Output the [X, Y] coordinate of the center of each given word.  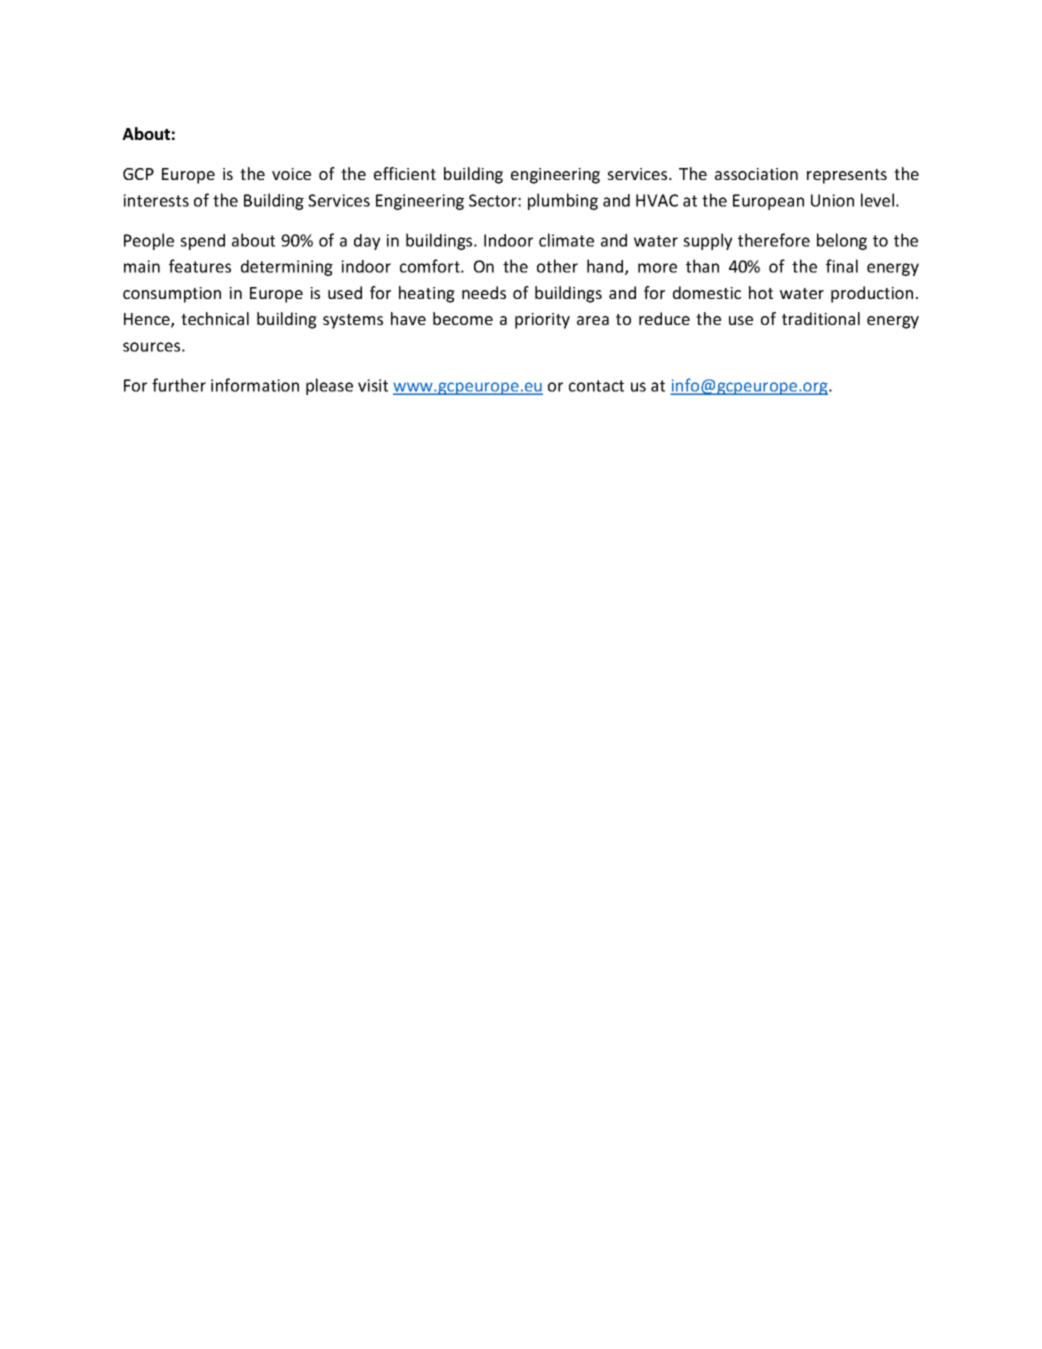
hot [761, 292]
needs [484, 292]
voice [291, 174]
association [756, 174]
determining [287, 268]
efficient [405, 173]
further [179, 385]
